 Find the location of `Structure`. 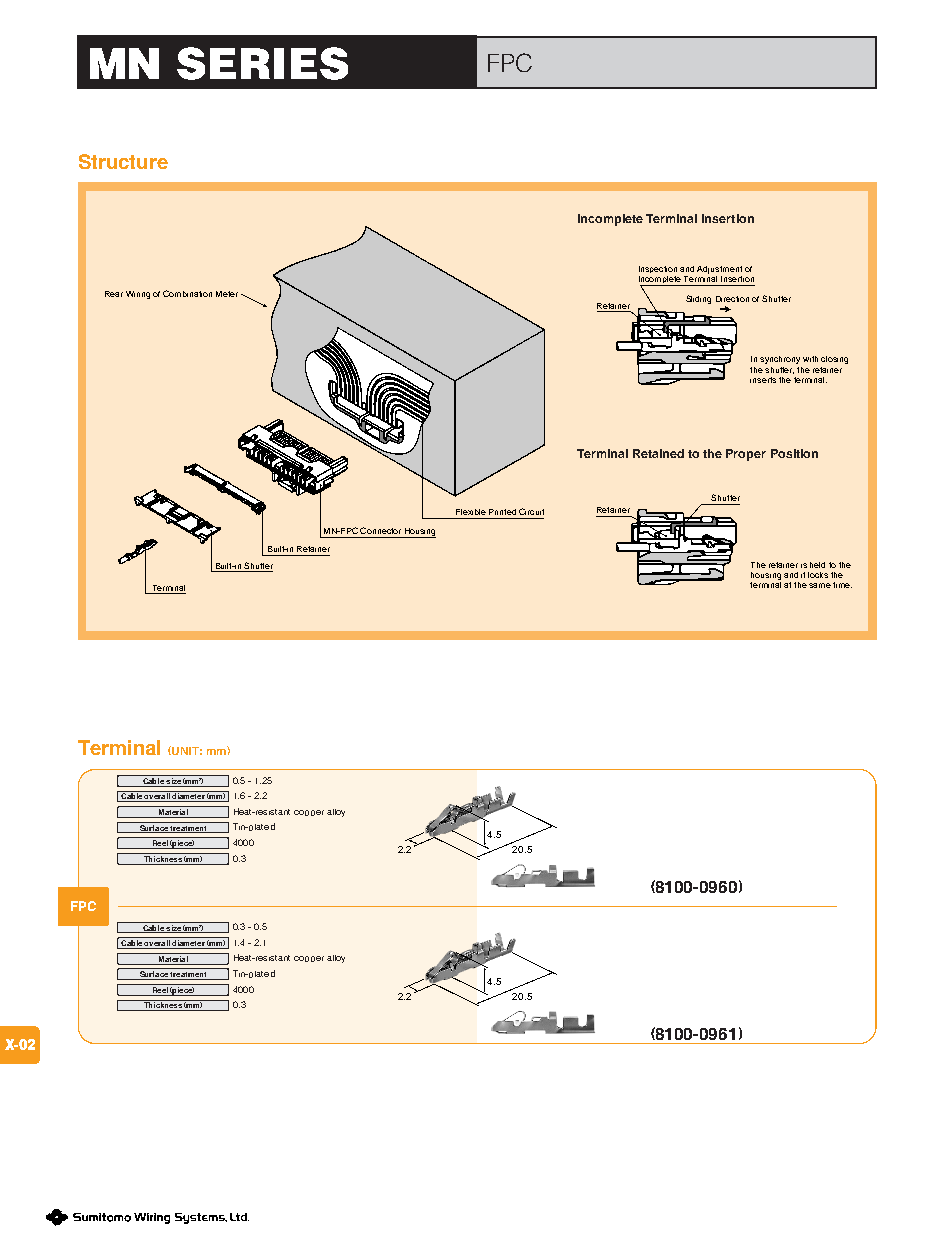

Structure is located at coordinates (123, 161).
